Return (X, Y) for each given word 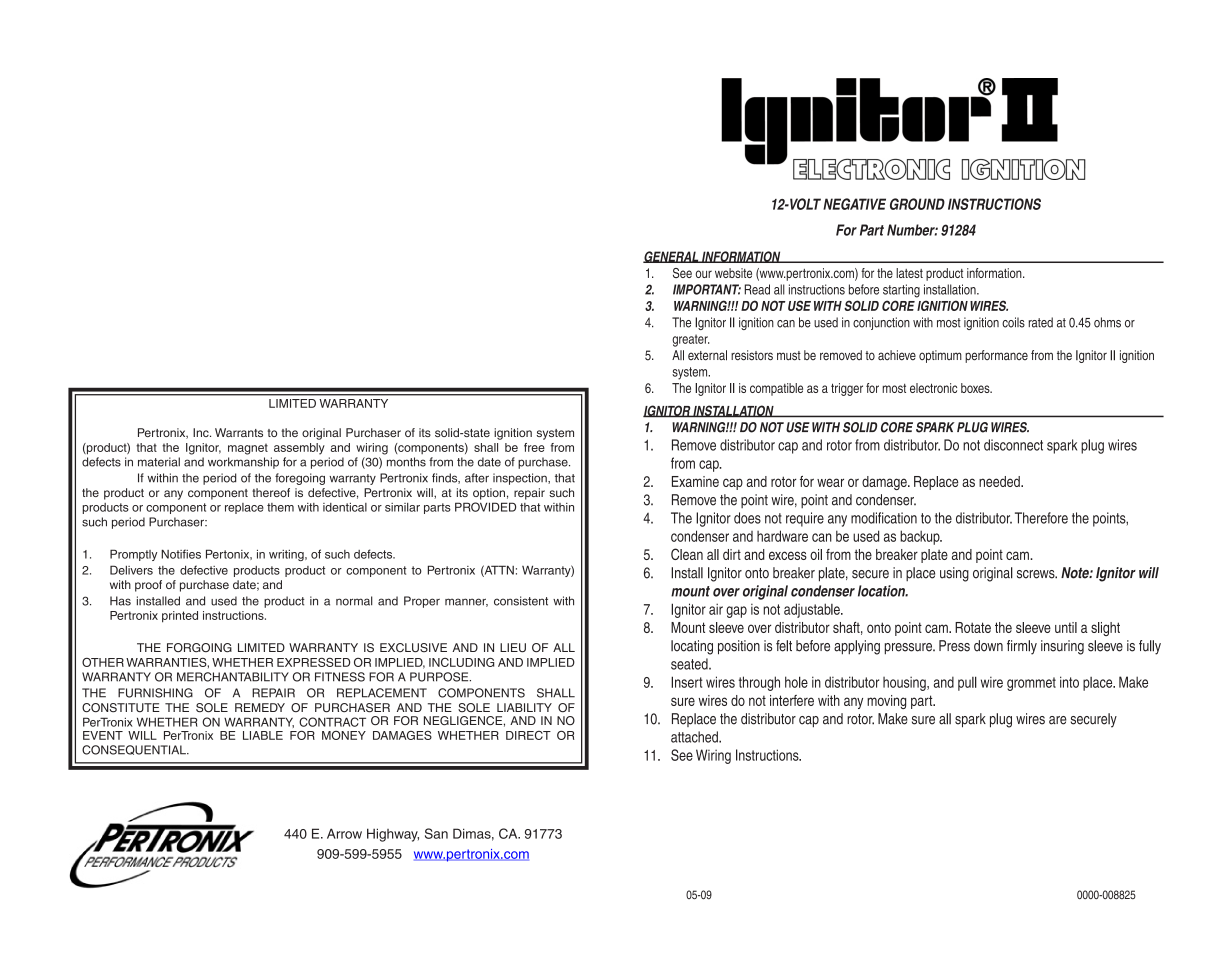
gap (736, 612)
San (436, 833)
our (703, 274)
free (534, 447)
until (1066, 627)
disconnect (1013, 445)
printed (180, 617)
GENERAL (672, 257)
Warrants (239, 432)
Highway (393, 835)
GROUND (917, 204)
